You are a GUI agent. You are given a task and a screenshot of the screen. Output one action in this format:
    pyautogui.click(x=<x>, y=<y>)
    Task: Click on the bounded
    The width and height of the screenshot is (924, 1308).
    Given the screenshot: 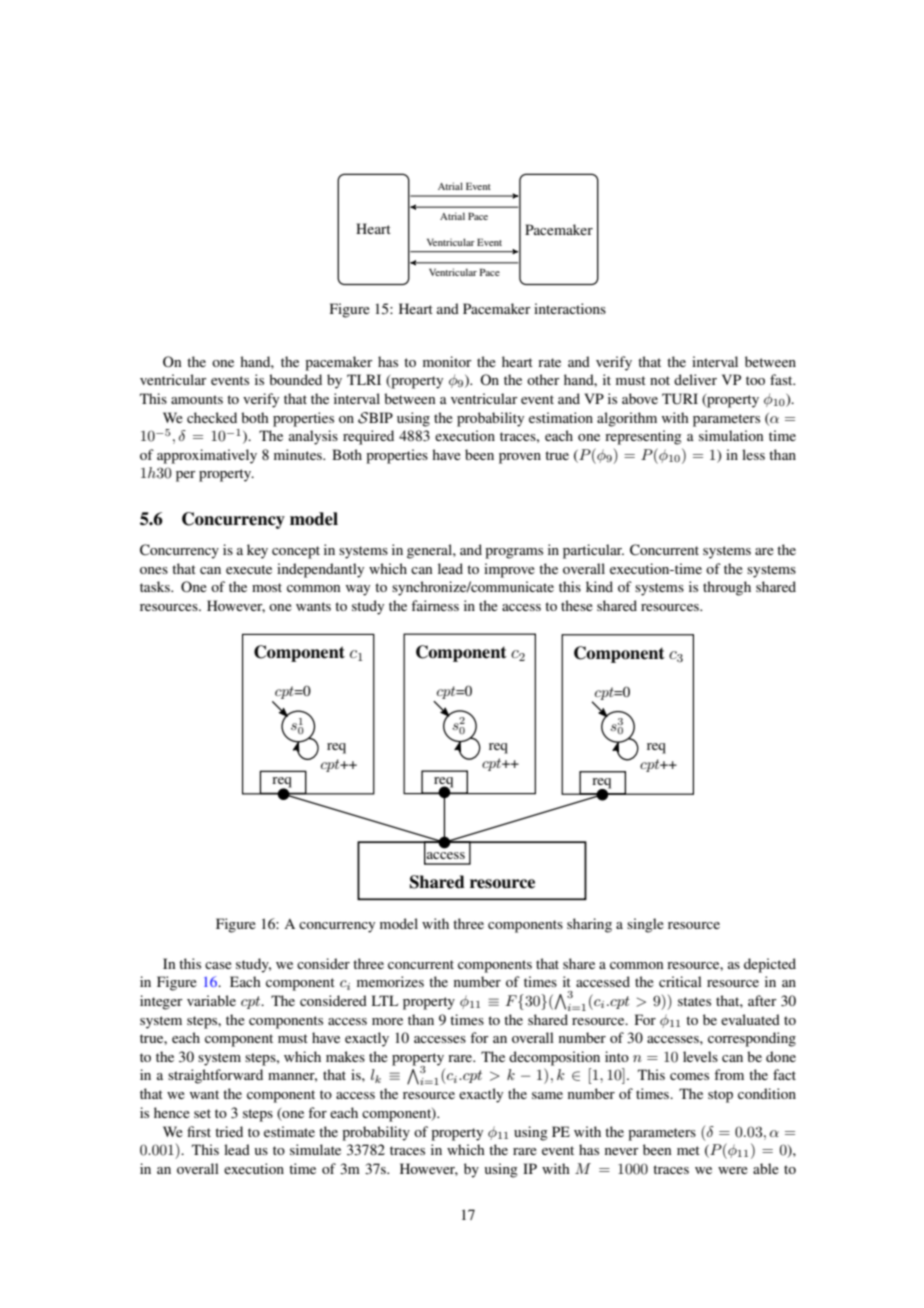 What is the action you would take?
    pyautogui.click(x=295, y=379)
